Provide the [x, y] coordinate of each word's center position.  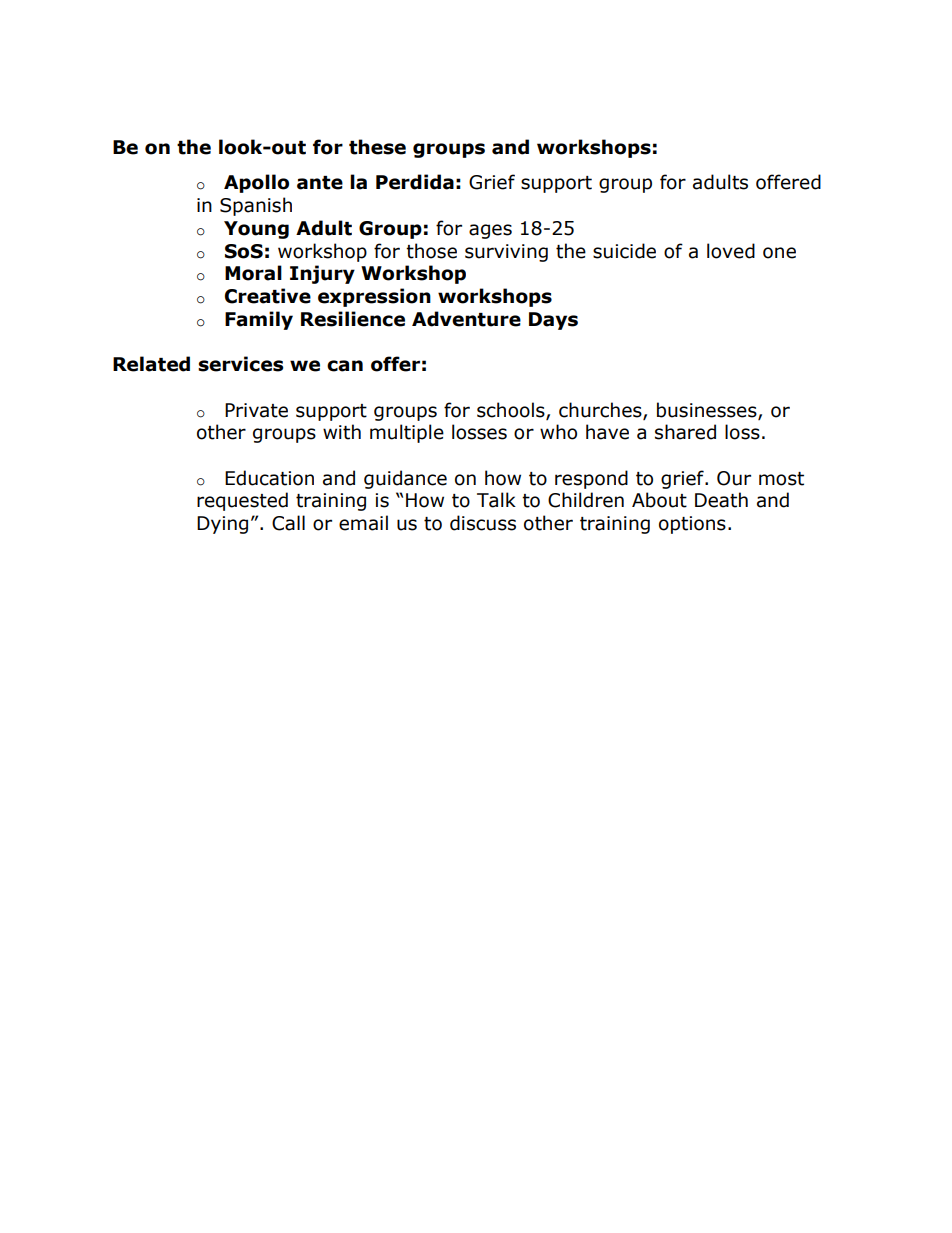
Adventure [466, 319]
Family [259, 320]
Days [553, 321]
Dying [222, 525]
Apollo [256, 183]
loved [731, 251]
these [377, 147]
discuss [483, 523]
